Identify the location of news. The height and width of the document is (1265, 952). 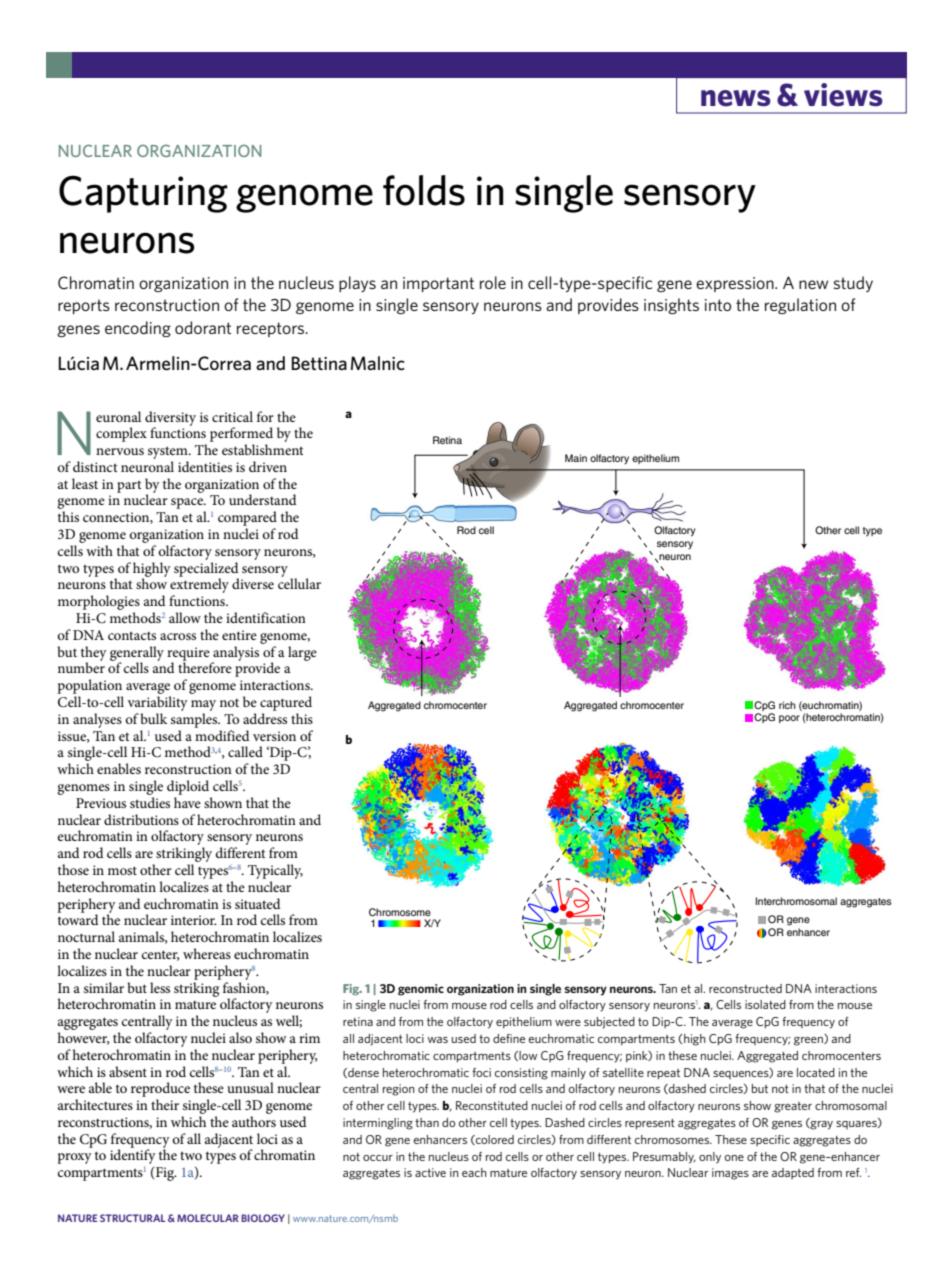
(736, 98).
